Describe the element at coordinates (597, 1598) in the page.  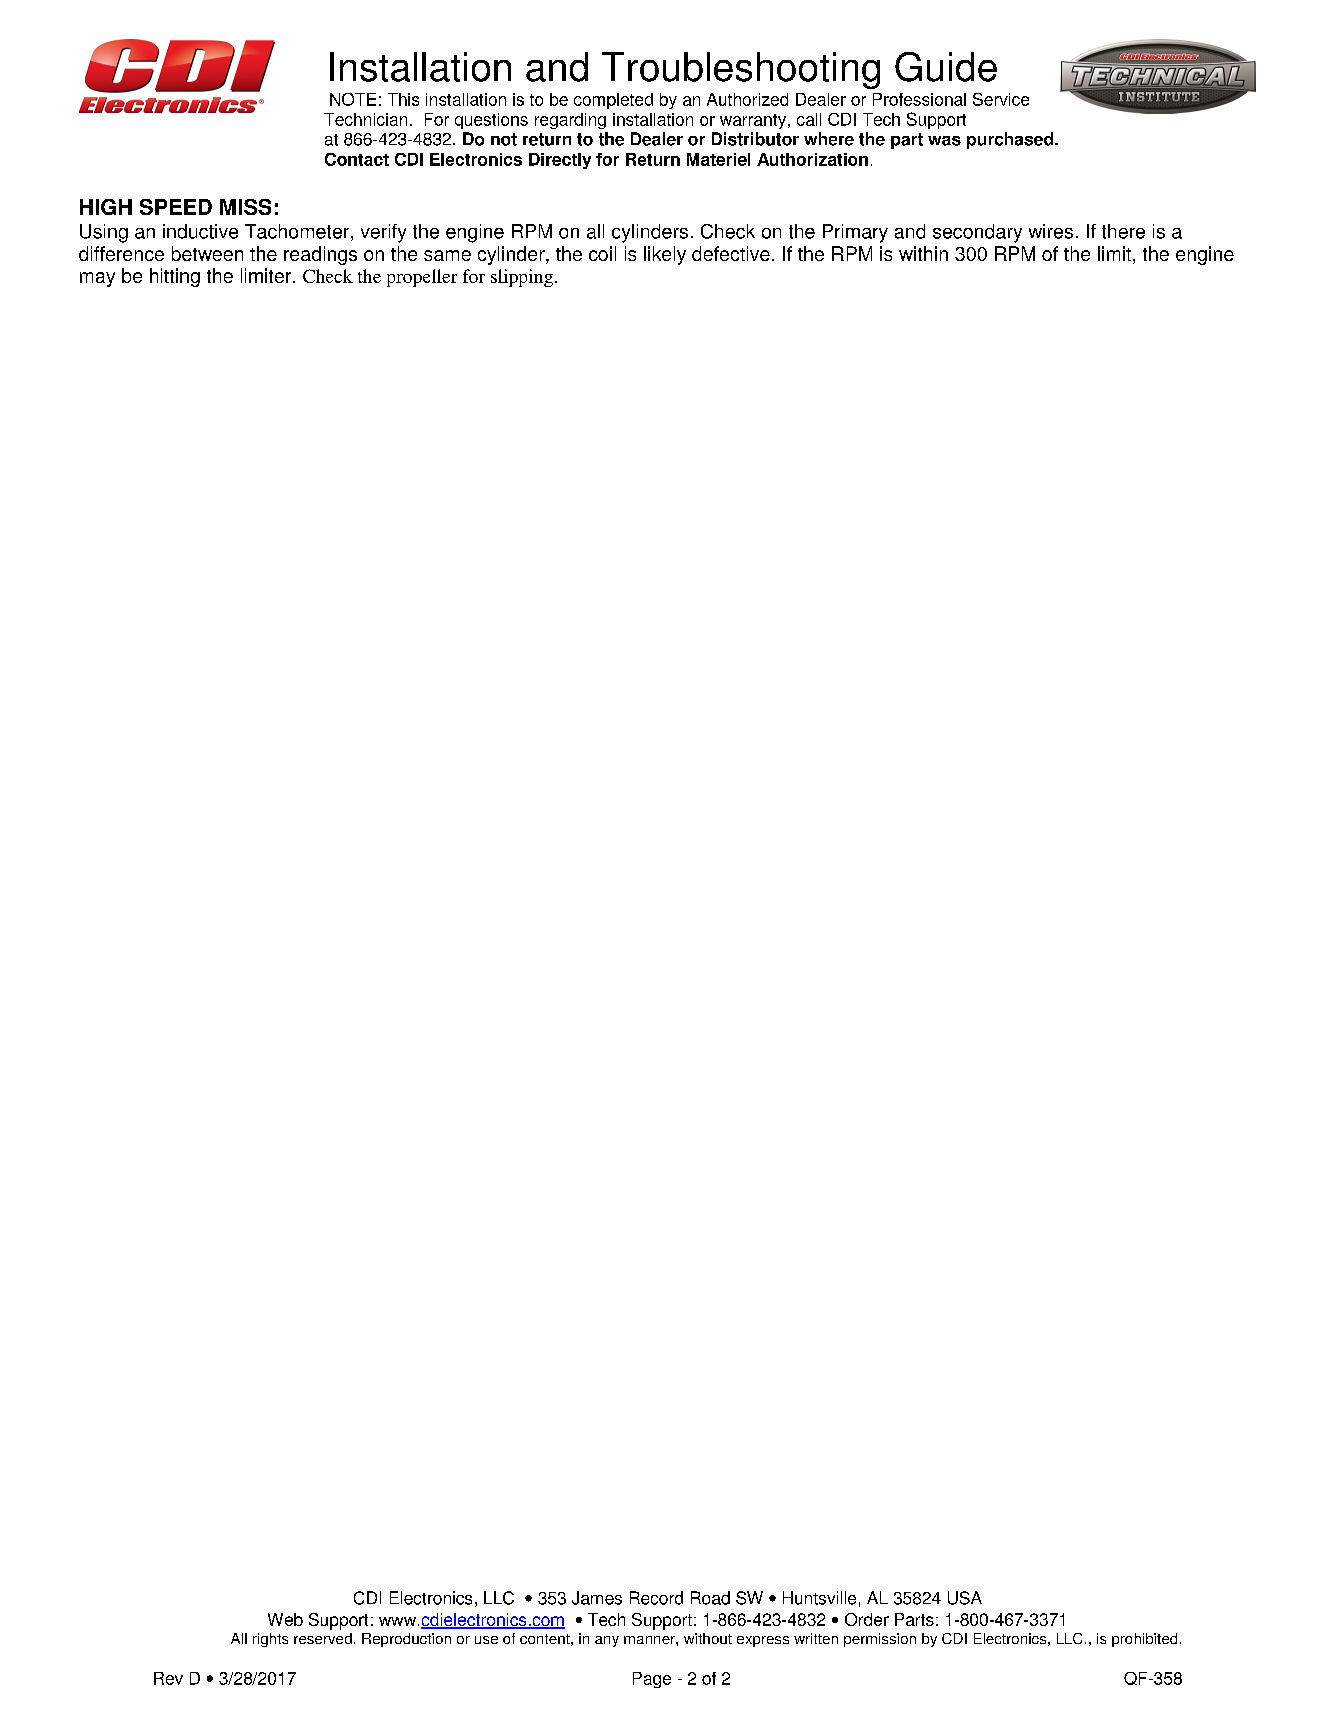
I see `James` at that location.
